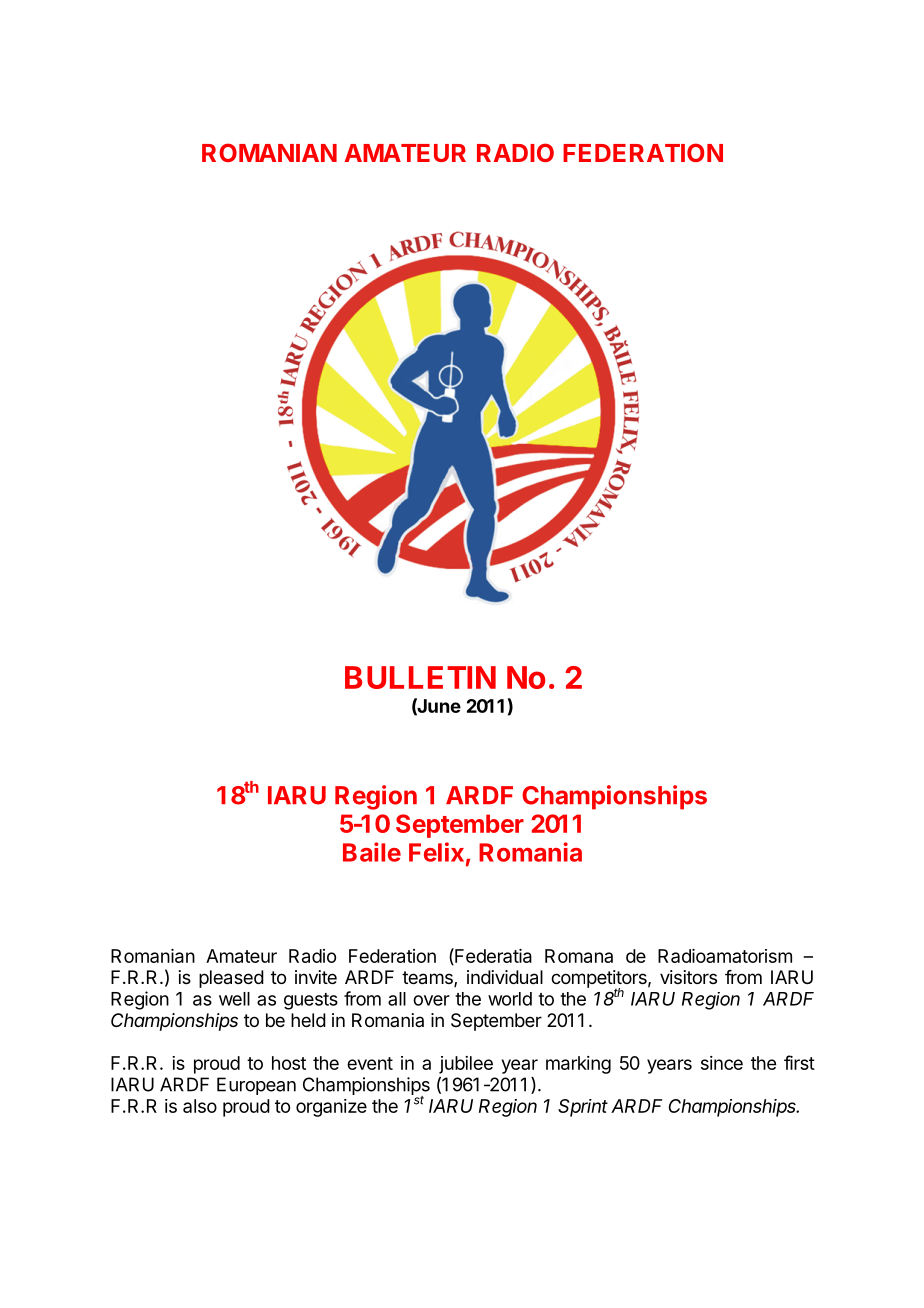 This screenshot has width=924, height=1308. Describe the element at coordinates (256, 1086) in the screenshot. I see `European` at that location.
